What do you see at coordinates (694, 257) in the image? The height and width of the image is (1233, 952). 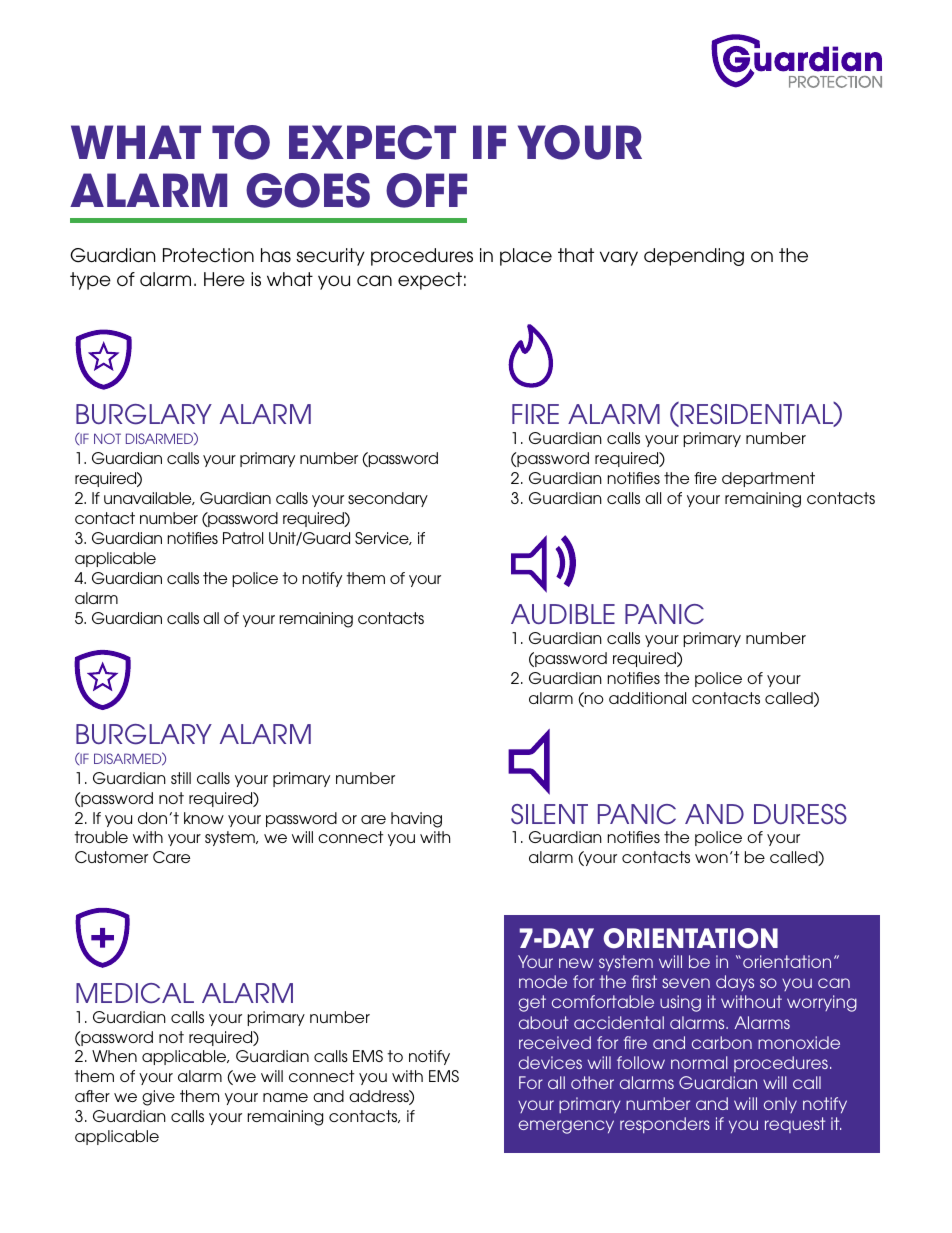 I see `depending` at bounding box center [694, 257].
